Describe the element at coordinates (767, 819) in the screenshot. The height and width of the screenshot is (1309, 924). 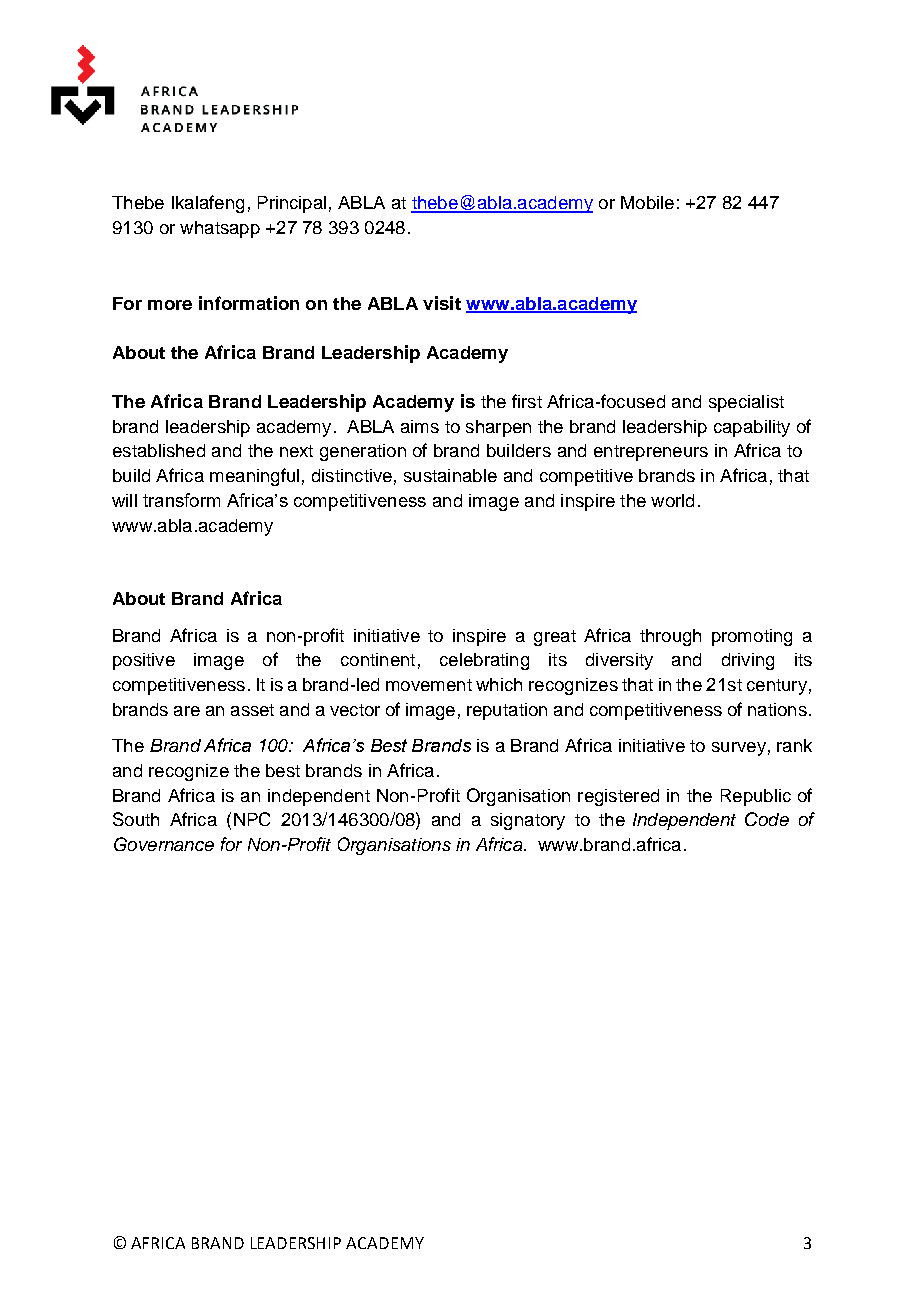
I see `Code` at that location.
